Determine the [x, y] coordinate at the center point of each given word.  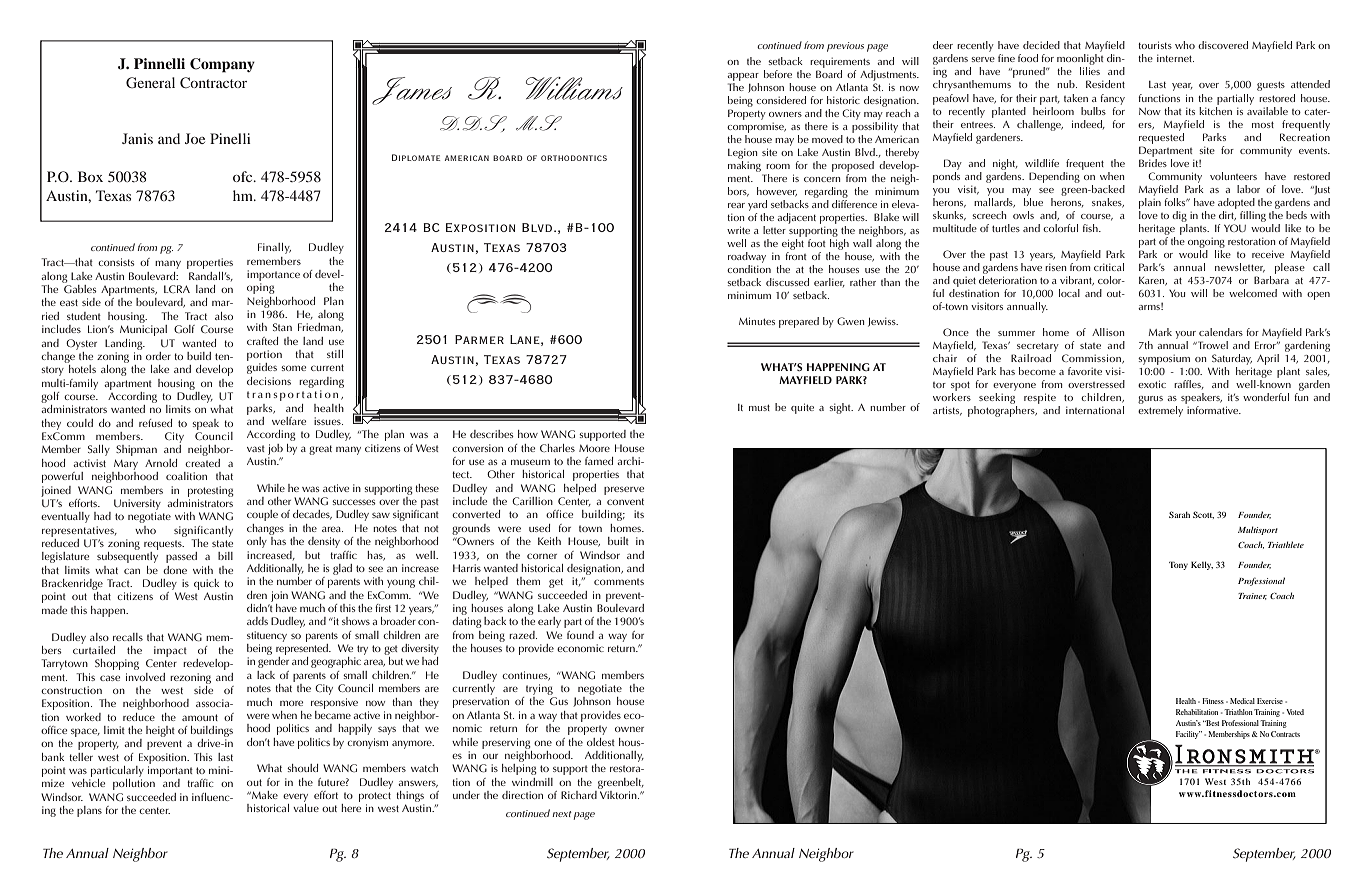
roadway [747, 257]
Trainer [1252, 596]
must [759, 407]
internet [1175, 58]
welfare [289, 421]
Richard [580, 793]
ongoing [1206, 243]
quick [206, 584]
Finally [274, 248]
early [549, 622]
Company [222, 65]
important [170, 773]
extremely [1160, 411]
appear [743, 77]
